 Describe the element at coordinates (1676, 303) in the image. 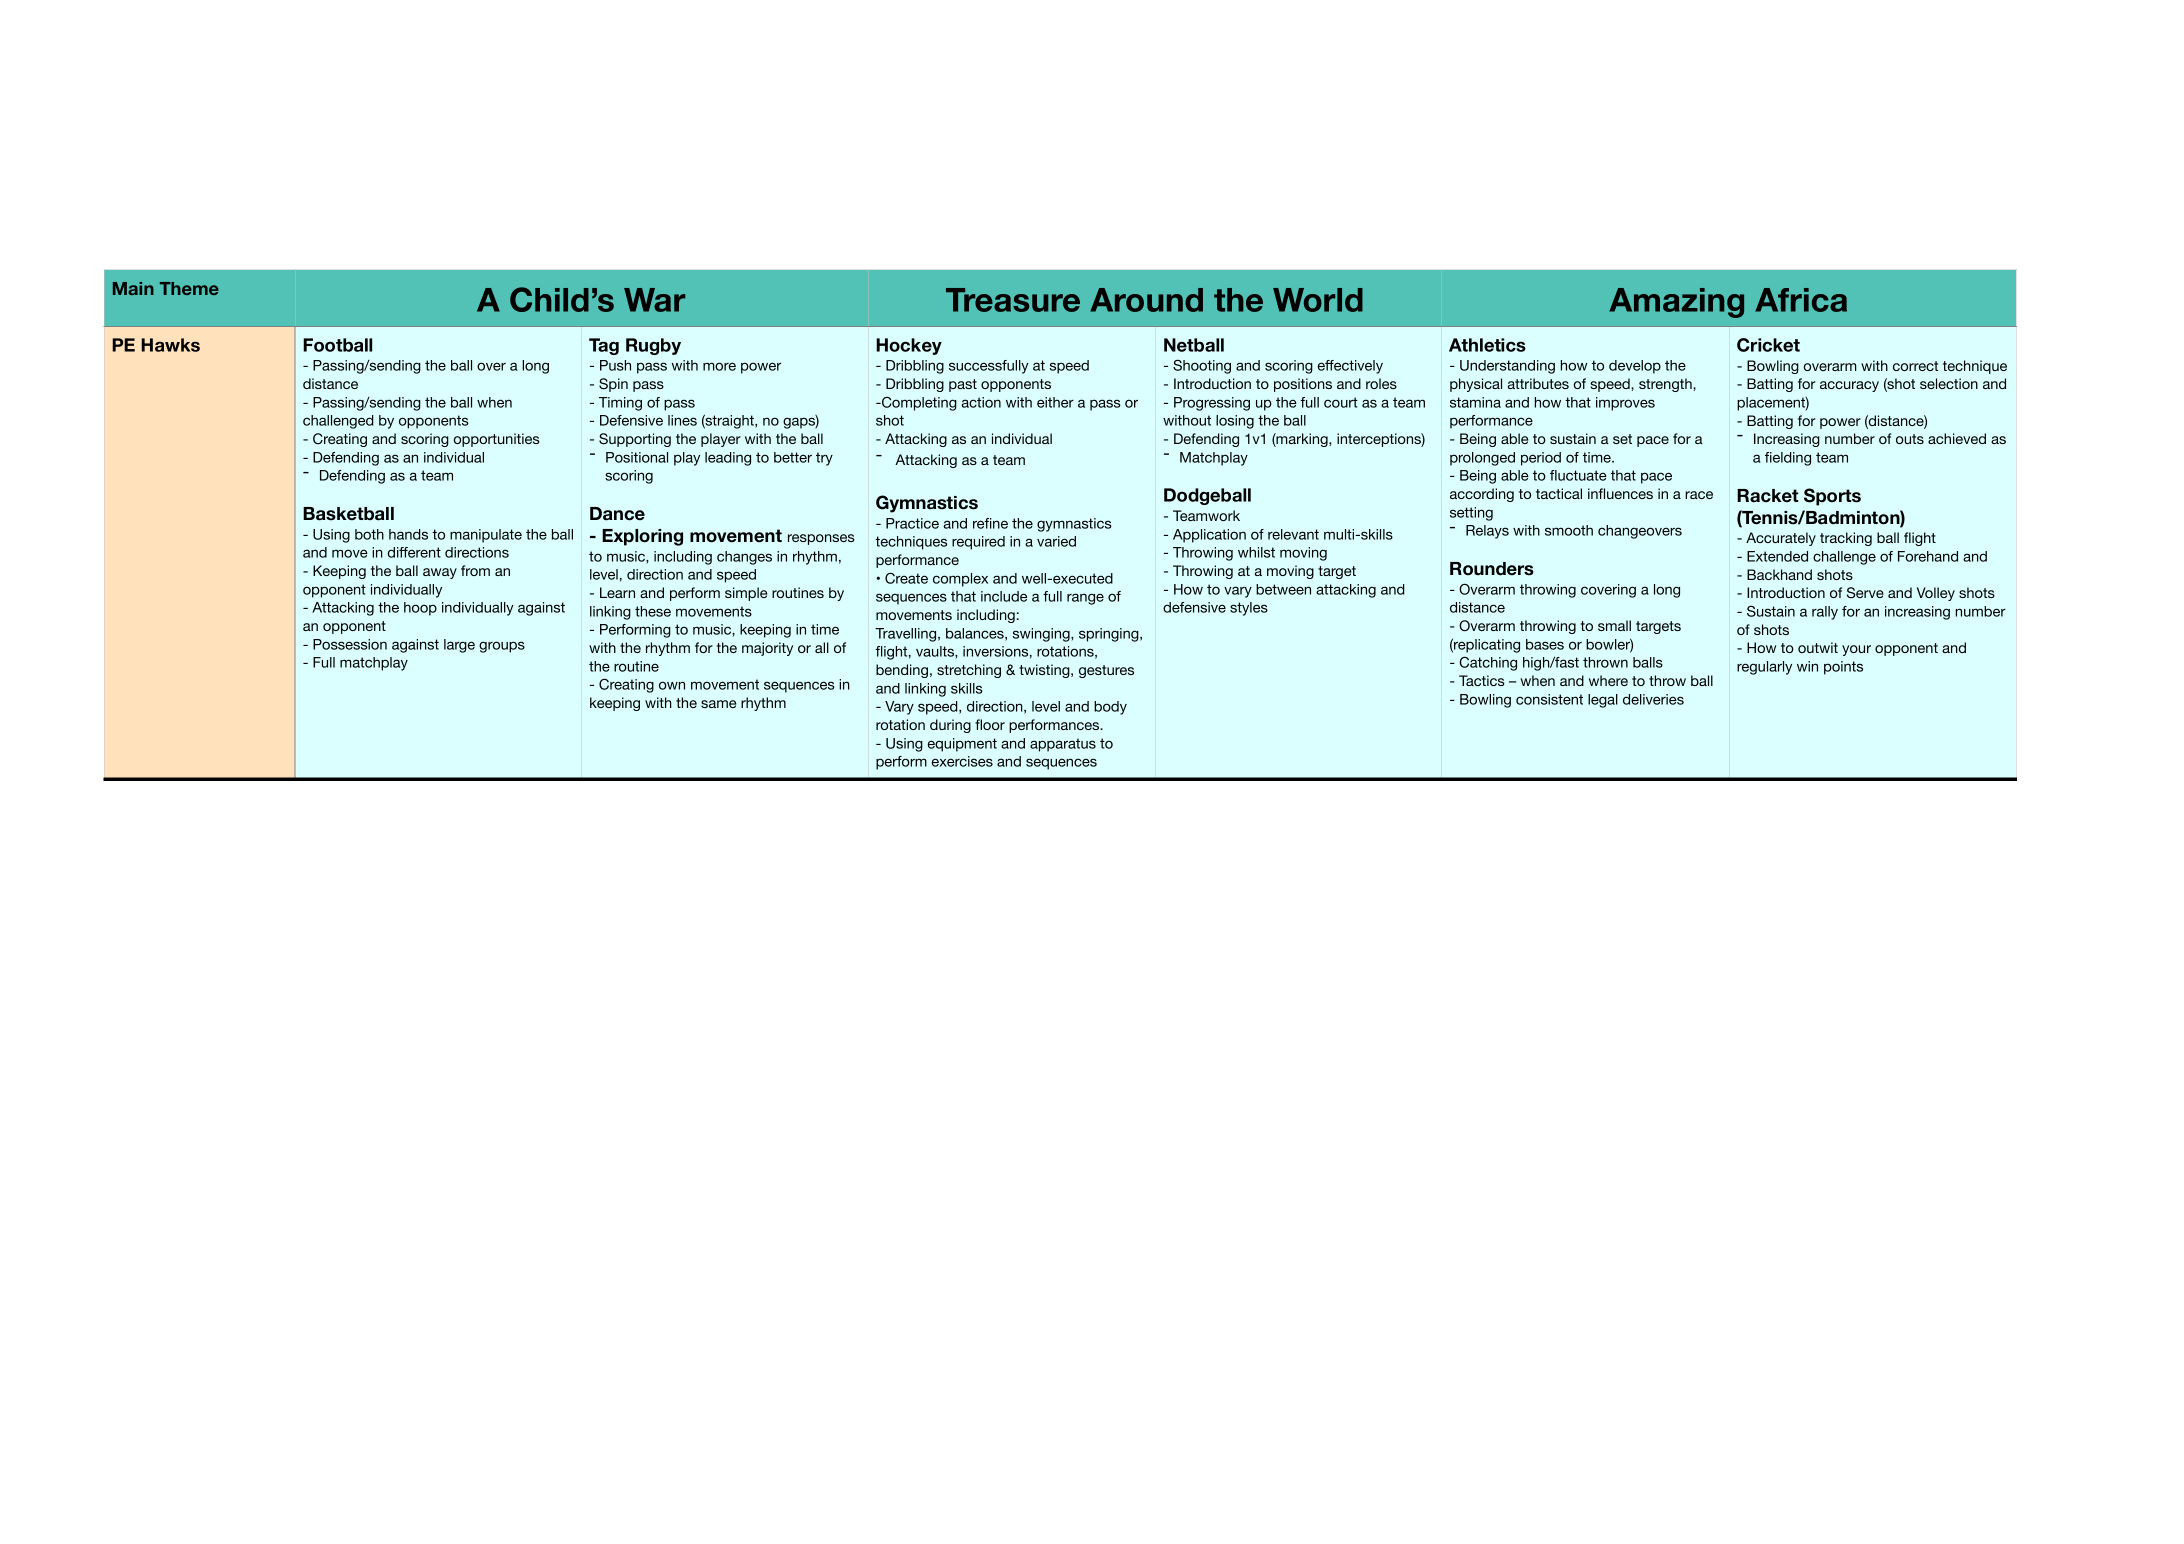

I see `Amazing` at that location.
